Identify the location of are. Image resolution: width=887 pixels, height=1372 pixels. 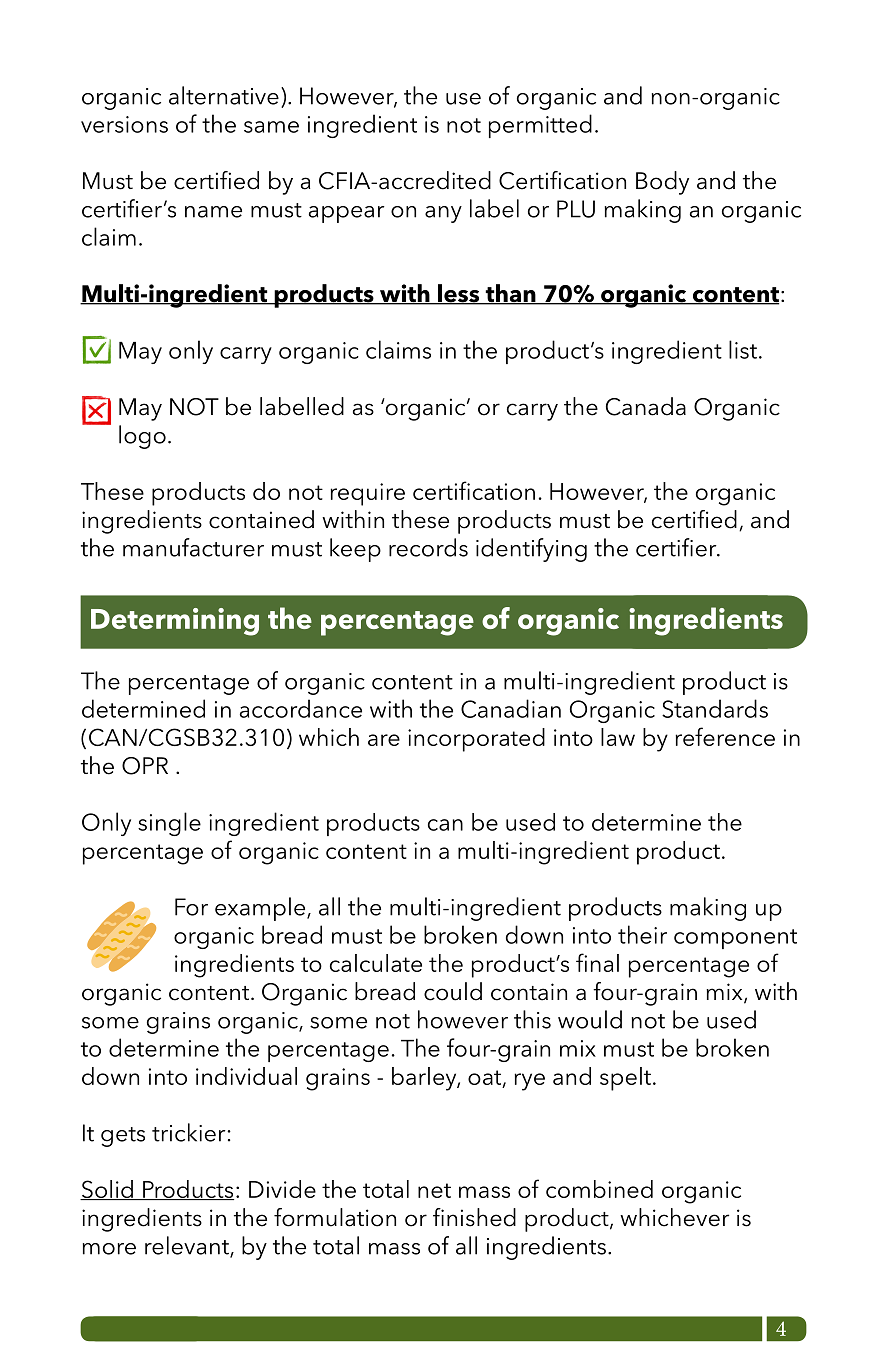
(384, 740).
